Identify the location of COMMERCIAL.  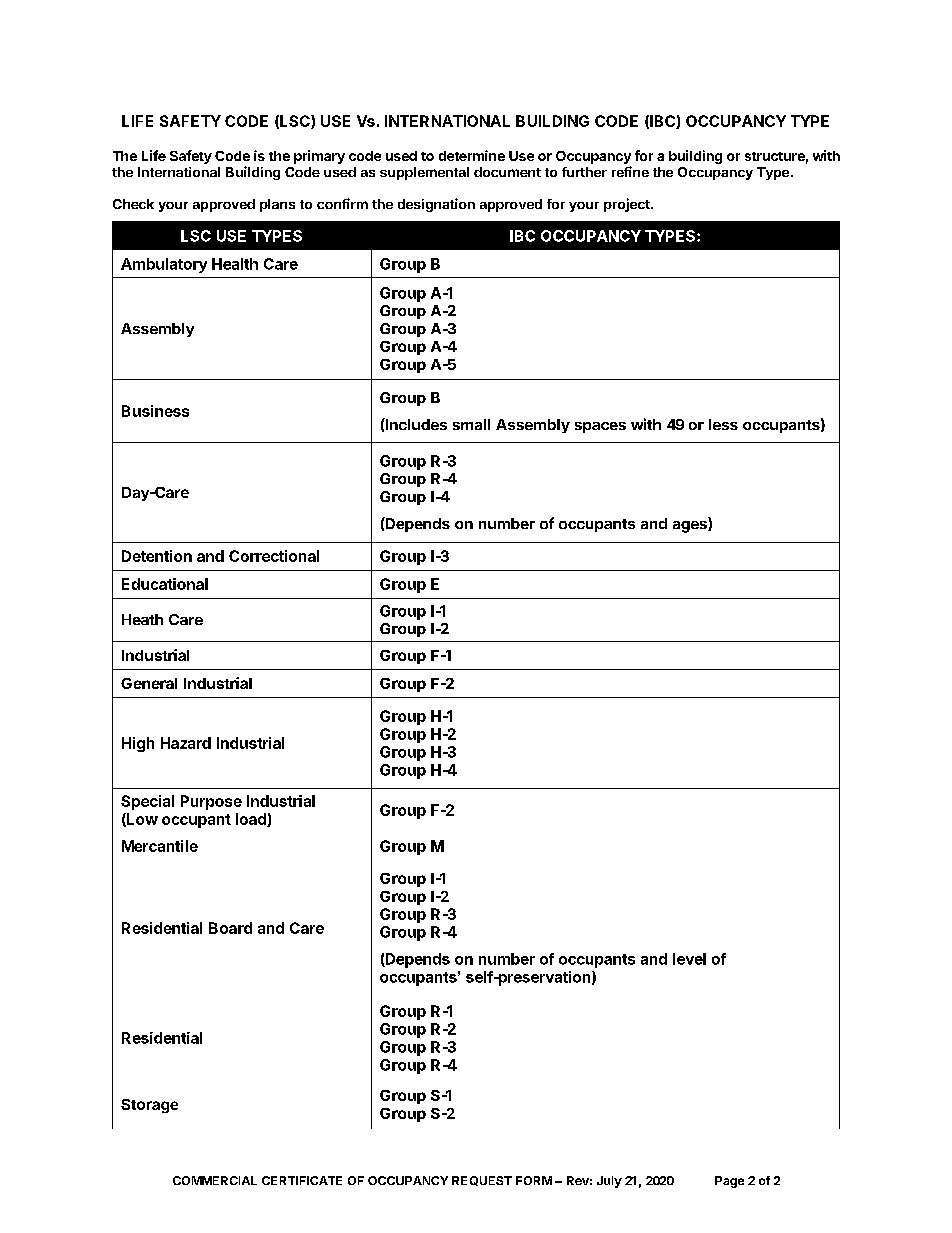
(215, 1180).
